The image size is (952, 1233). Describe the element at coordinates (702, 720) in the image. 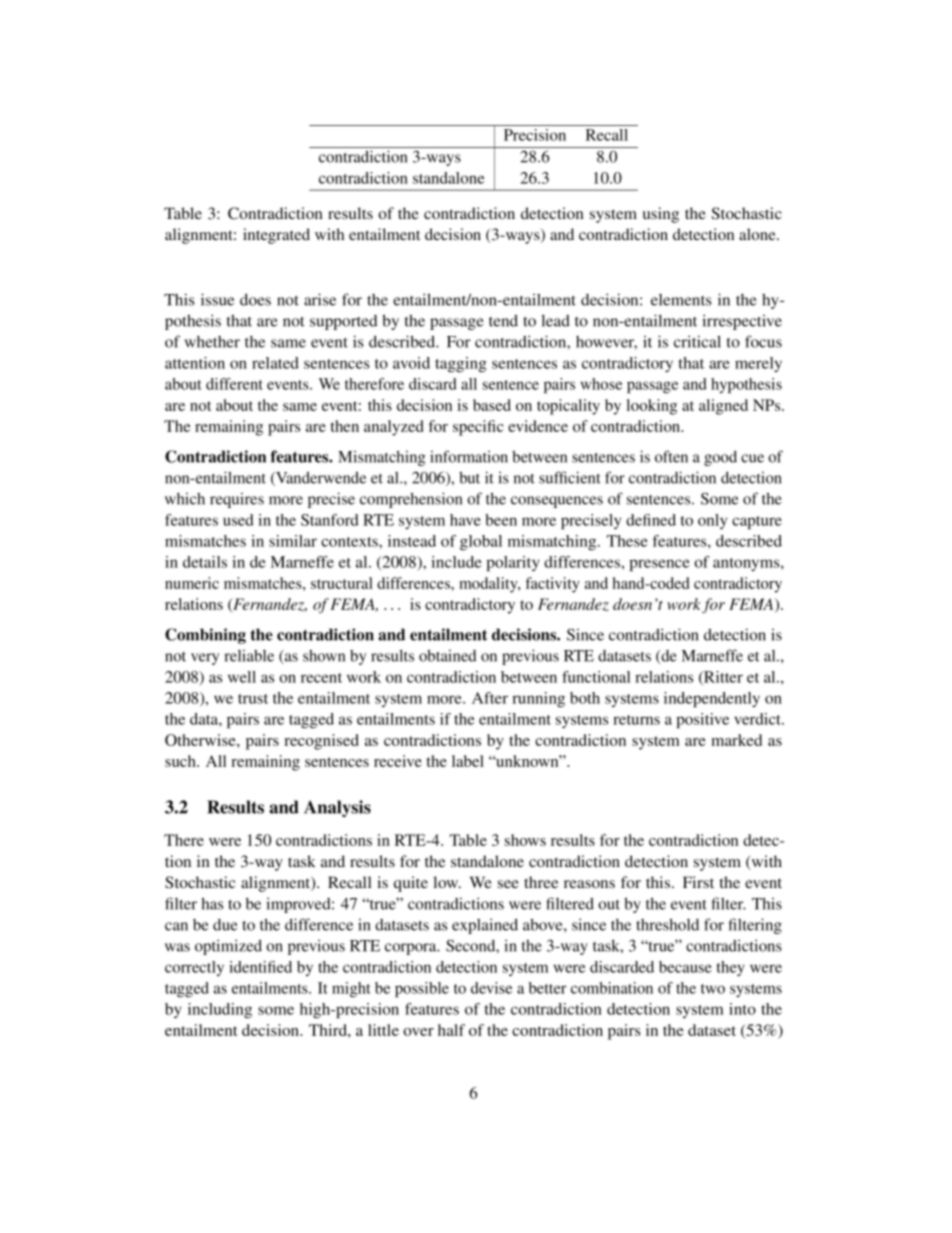

I see `positive` at that location.
